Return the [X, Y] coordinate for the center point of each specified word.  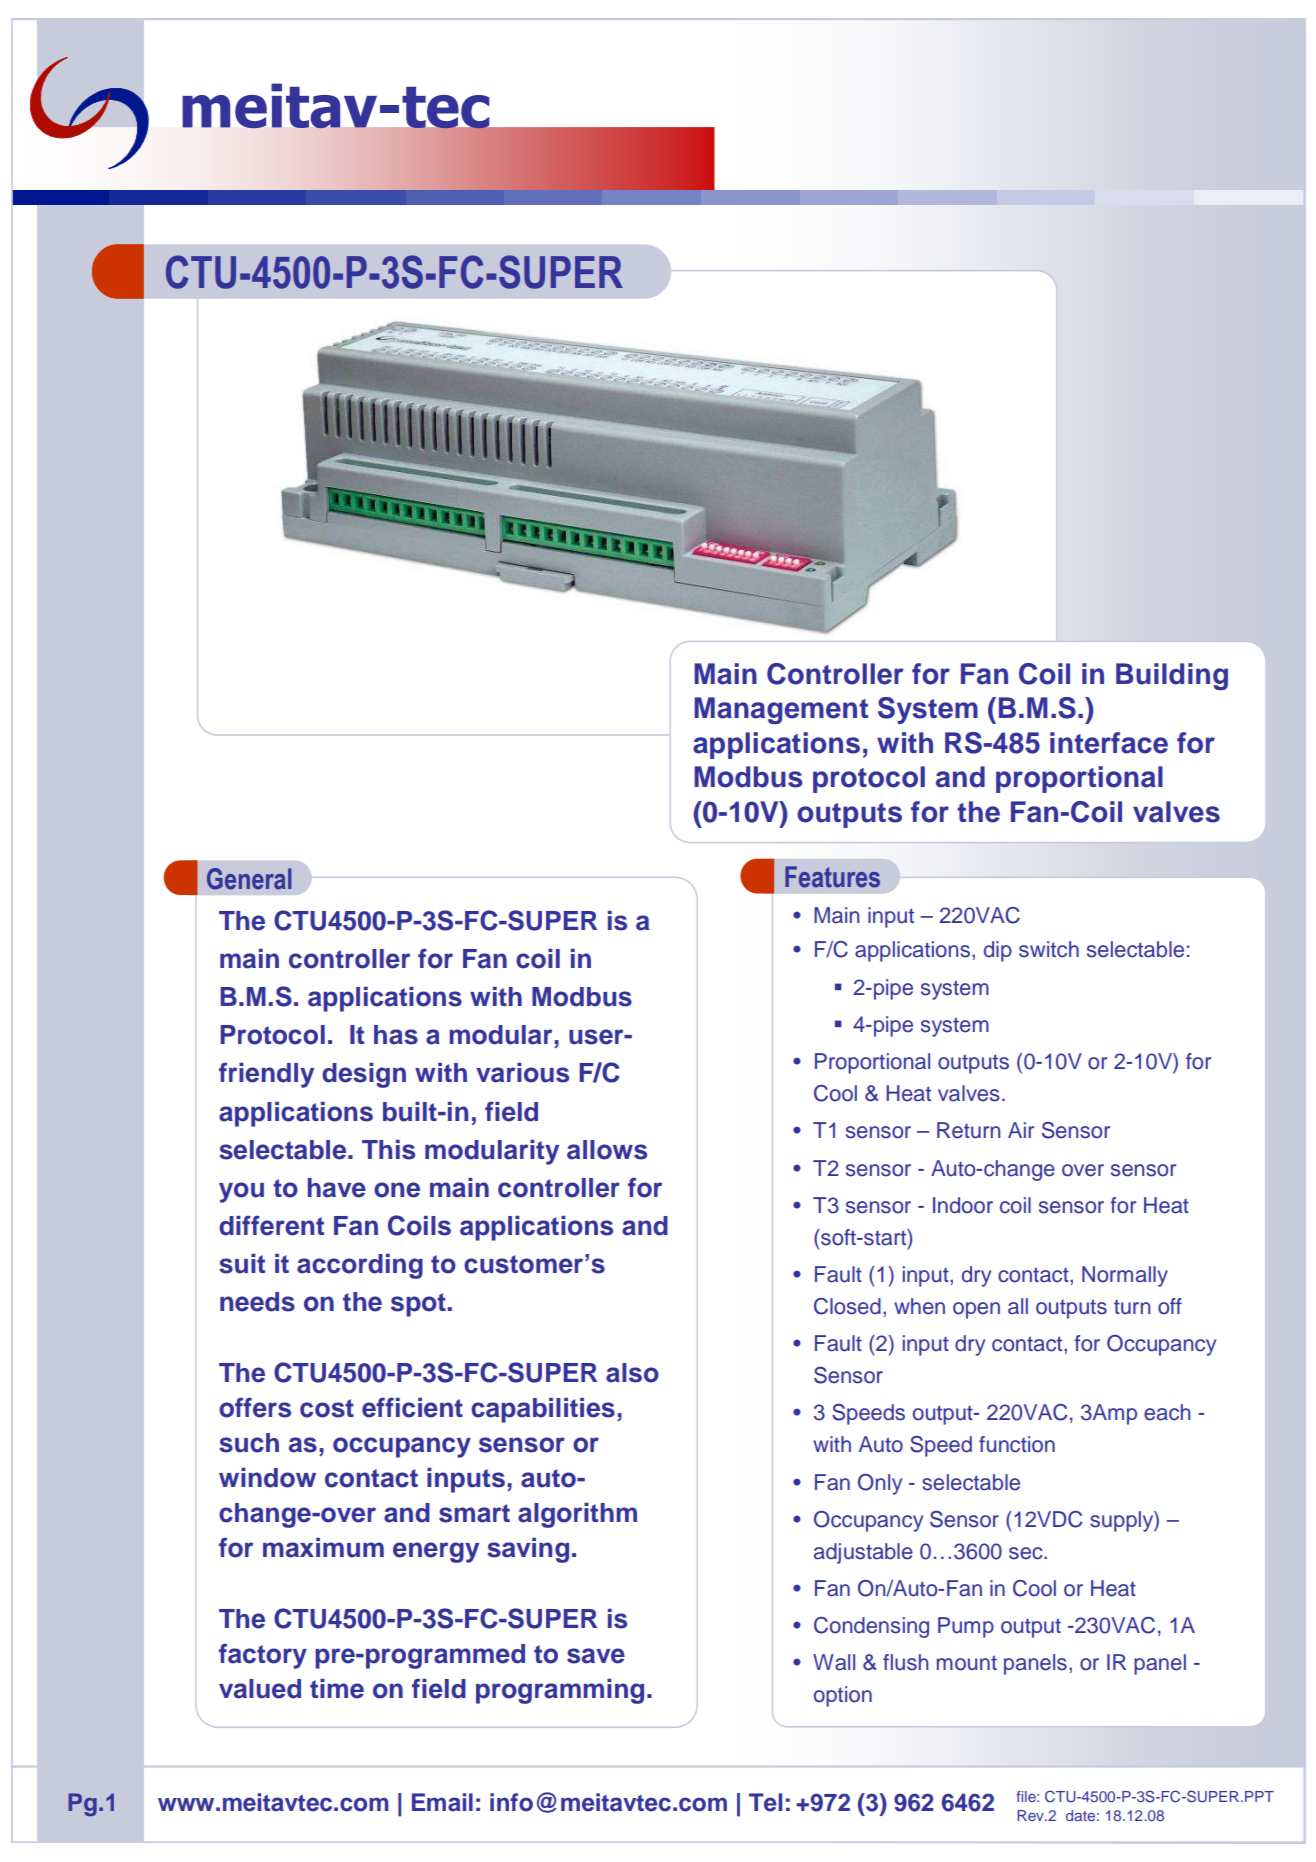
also [632, 1373]
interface [1109, 743]
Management [781, 710]
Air [1021, 1130]
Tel [765, 1802]
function [1017, 1444]
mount [967, 1663]
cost [327, 1408]
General [249, 879]
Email [442, 1802]
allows [607, 1150]
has [396, 1035]
